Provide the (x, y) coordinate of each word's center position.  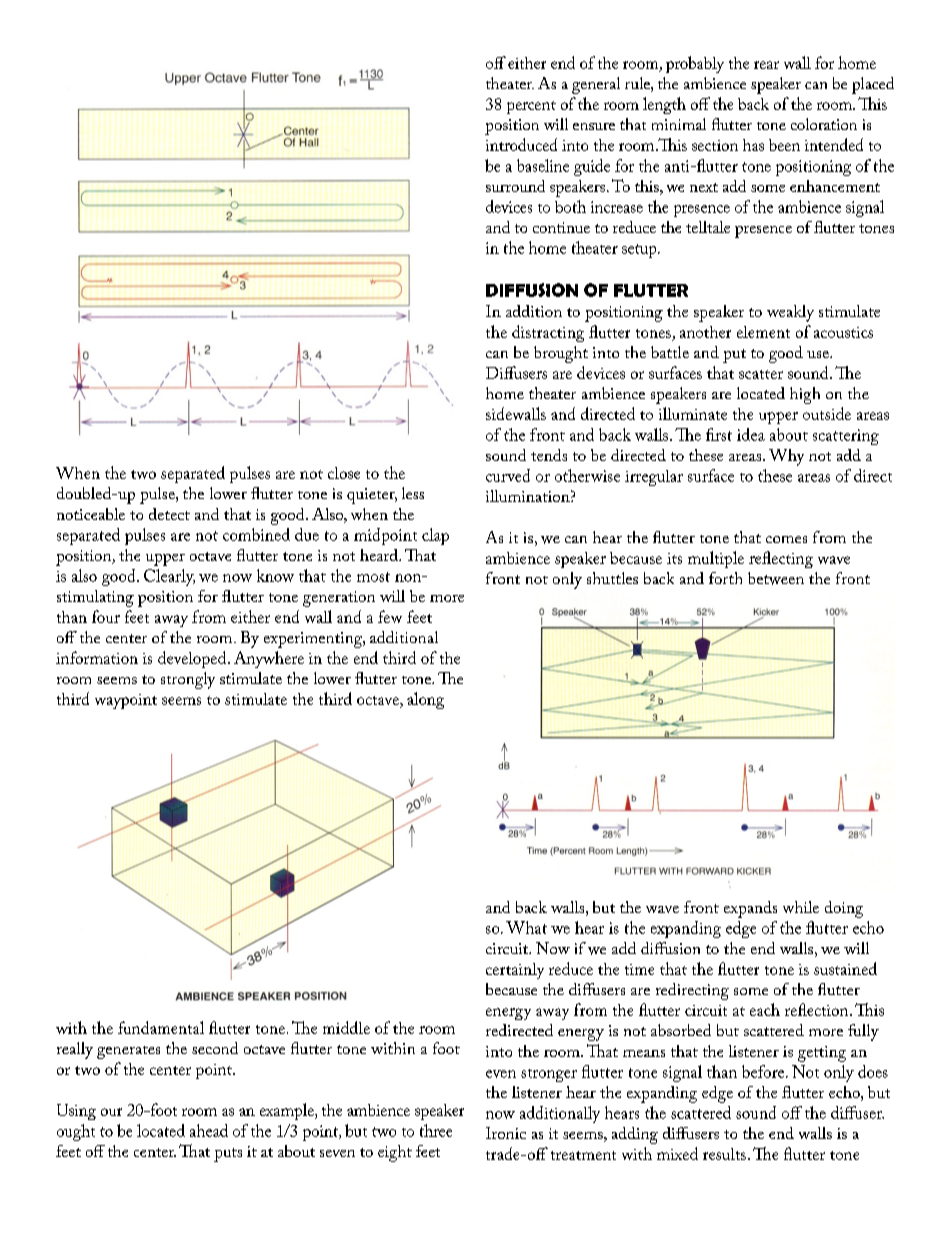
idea (751, 434)
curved (508, 475)
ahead (209, 1130)
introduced (521, 144)
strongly (188, 680)
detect (169, 514)
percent (531, 107)
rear (766, 65)
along (425, 700)
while (801, 907)
